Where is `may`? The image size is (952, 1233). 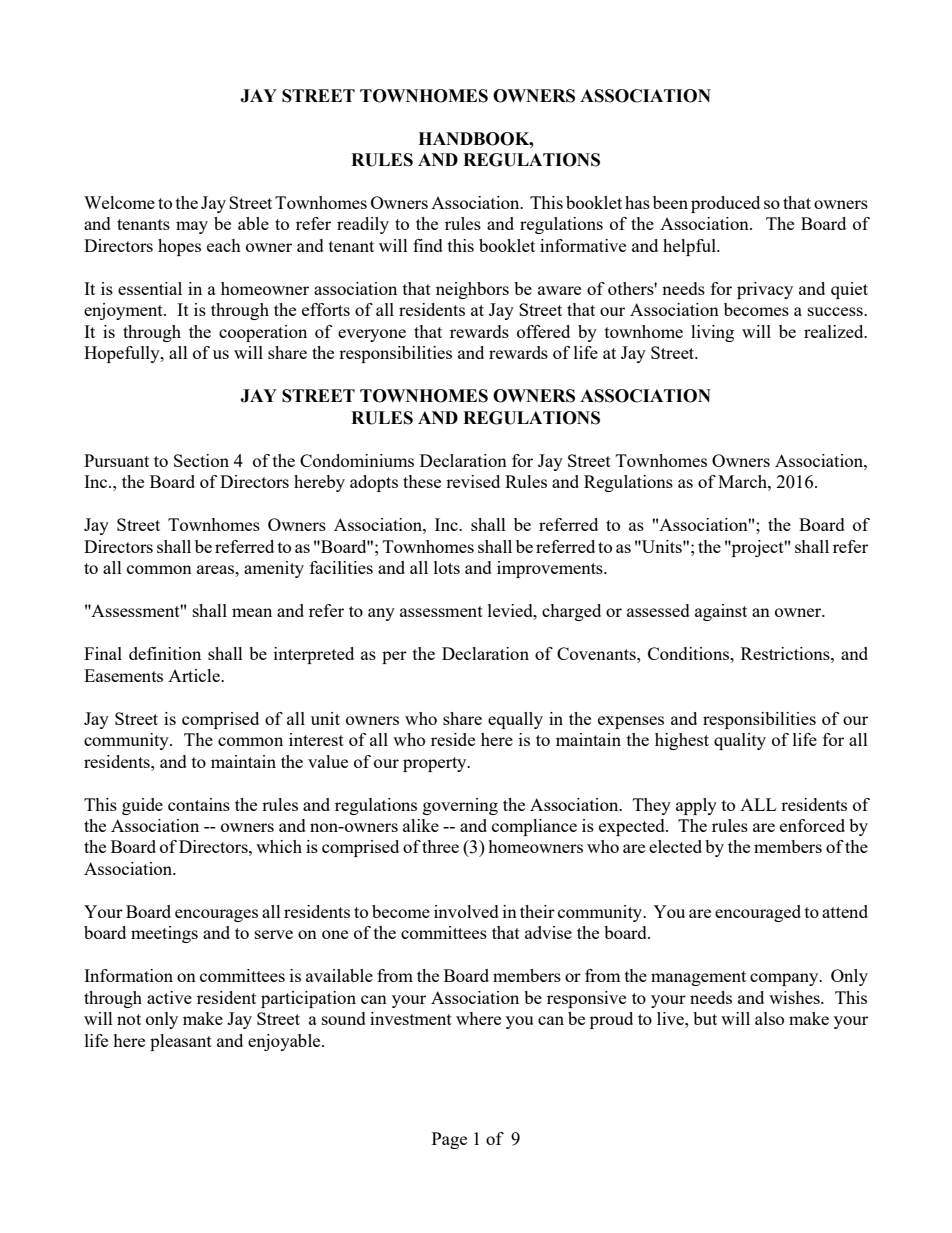 may is located at coordinates (192, 227).
